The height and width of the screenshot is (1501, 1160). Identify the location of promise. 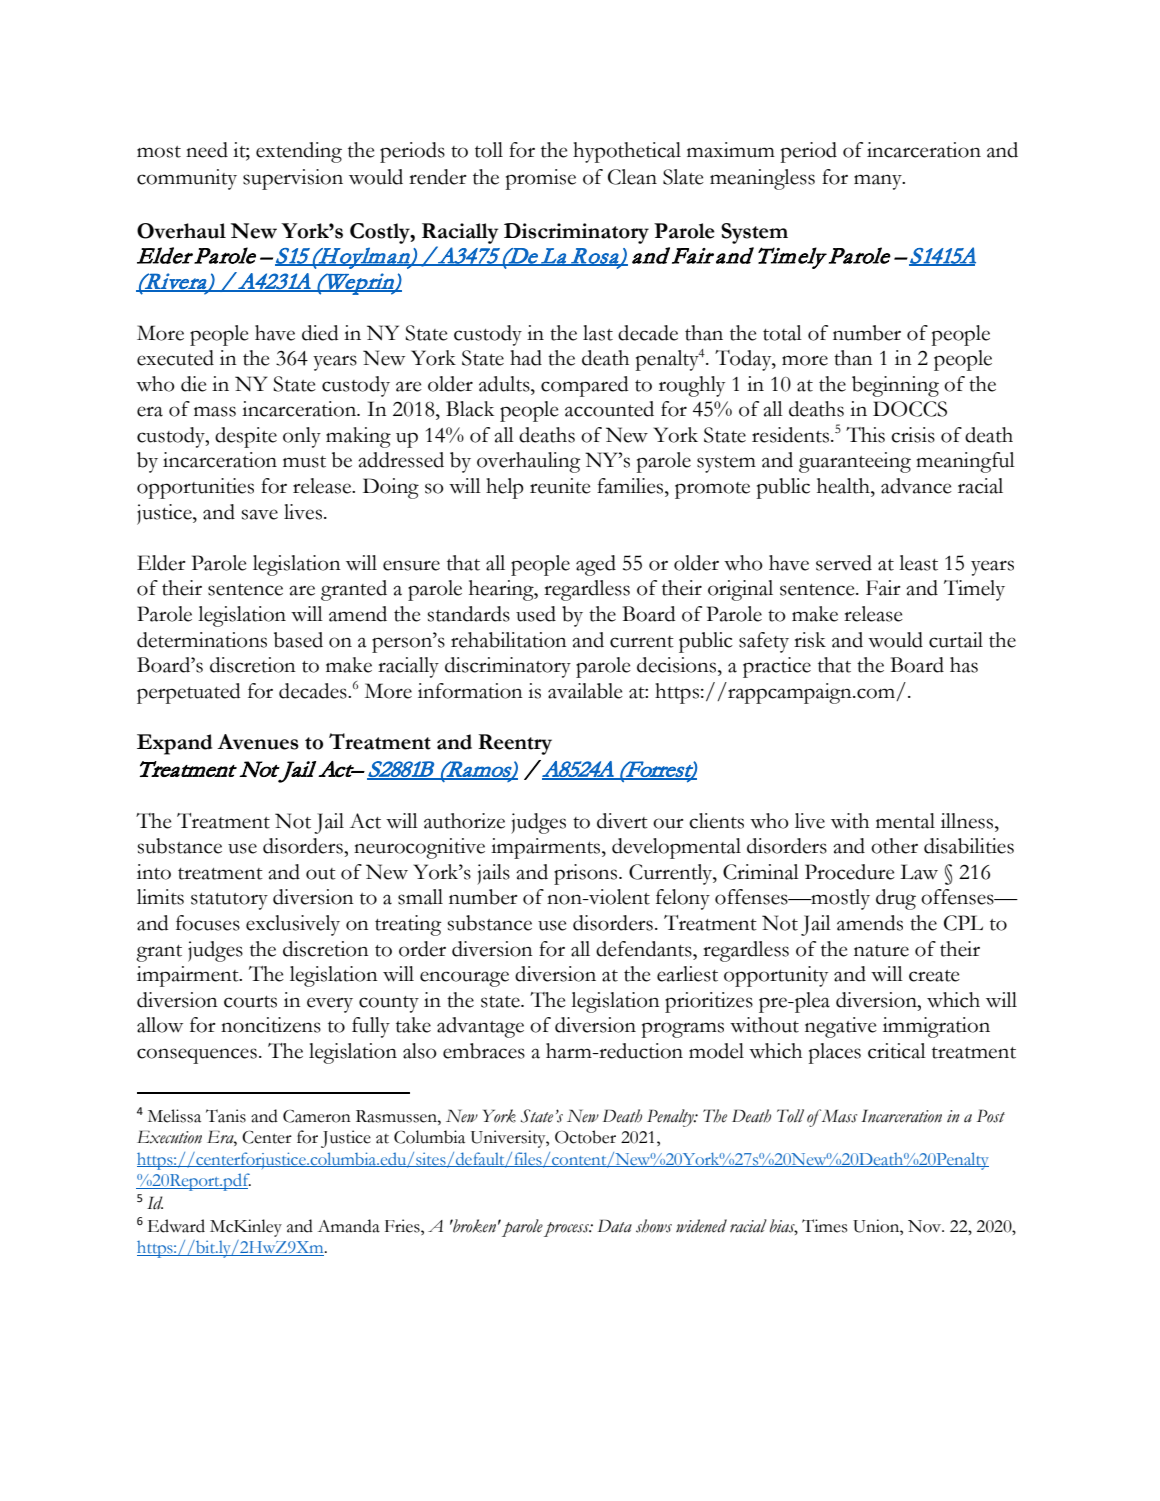
(541, 179).
